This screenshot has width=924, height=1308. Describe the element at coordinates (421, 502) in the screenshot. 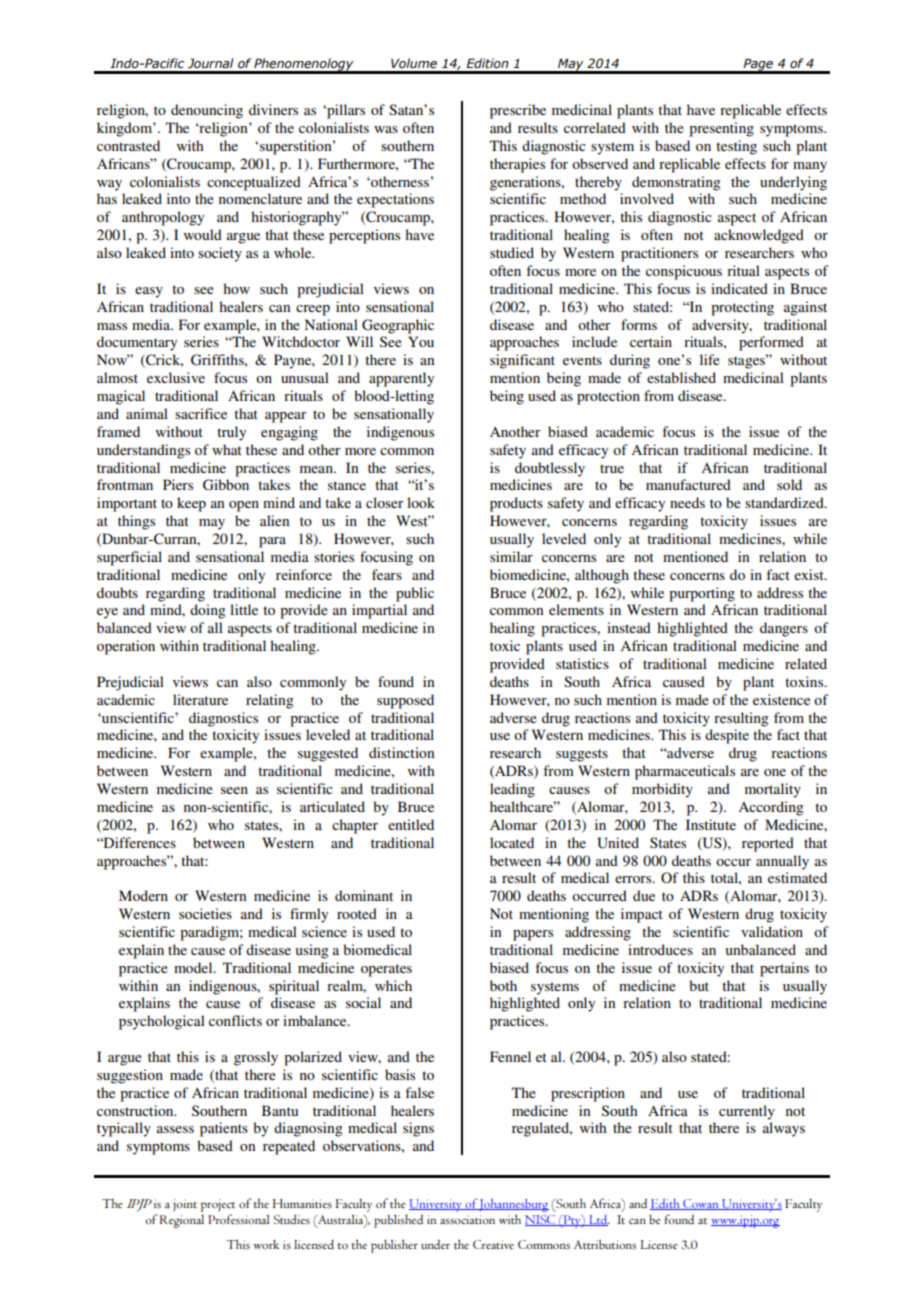

I see `look` at that location.
